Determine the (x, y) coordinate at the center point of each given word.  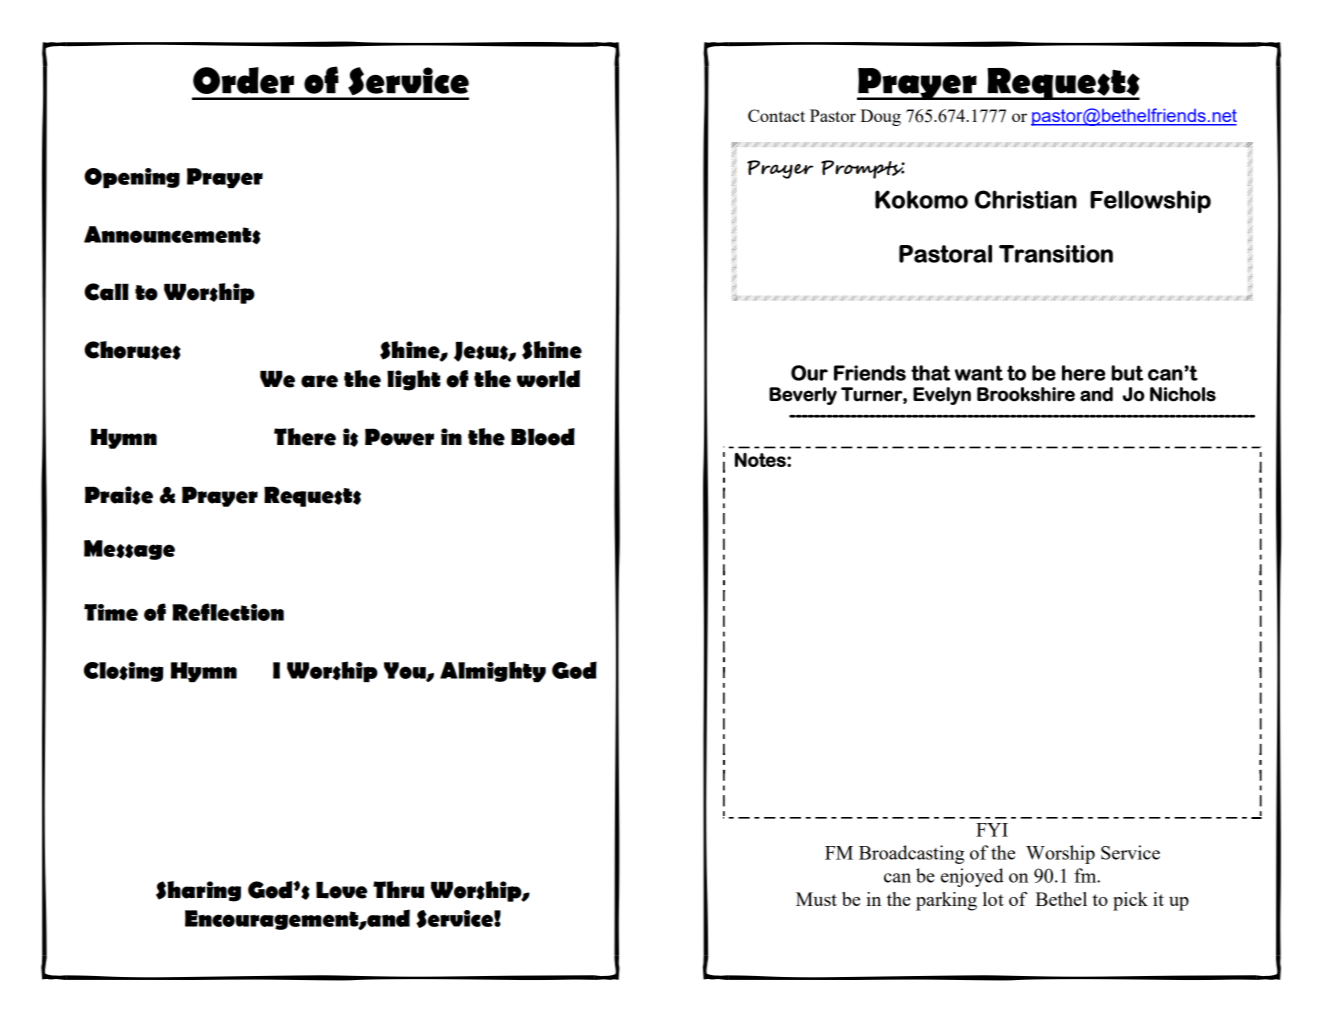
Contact (776, 115)
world (548, 379)
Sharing (198, 891)
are (319, 381)
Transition (1056, 254)
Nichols (1183, 394)
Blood (543, 437)
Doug (880, 117)
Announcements (172, 235)
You (406, 671)
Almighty (493, 671)
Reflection (228, 612)
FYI (992, 830)
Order (243, 80)
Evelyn (942, 396)
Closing (123, 672)
